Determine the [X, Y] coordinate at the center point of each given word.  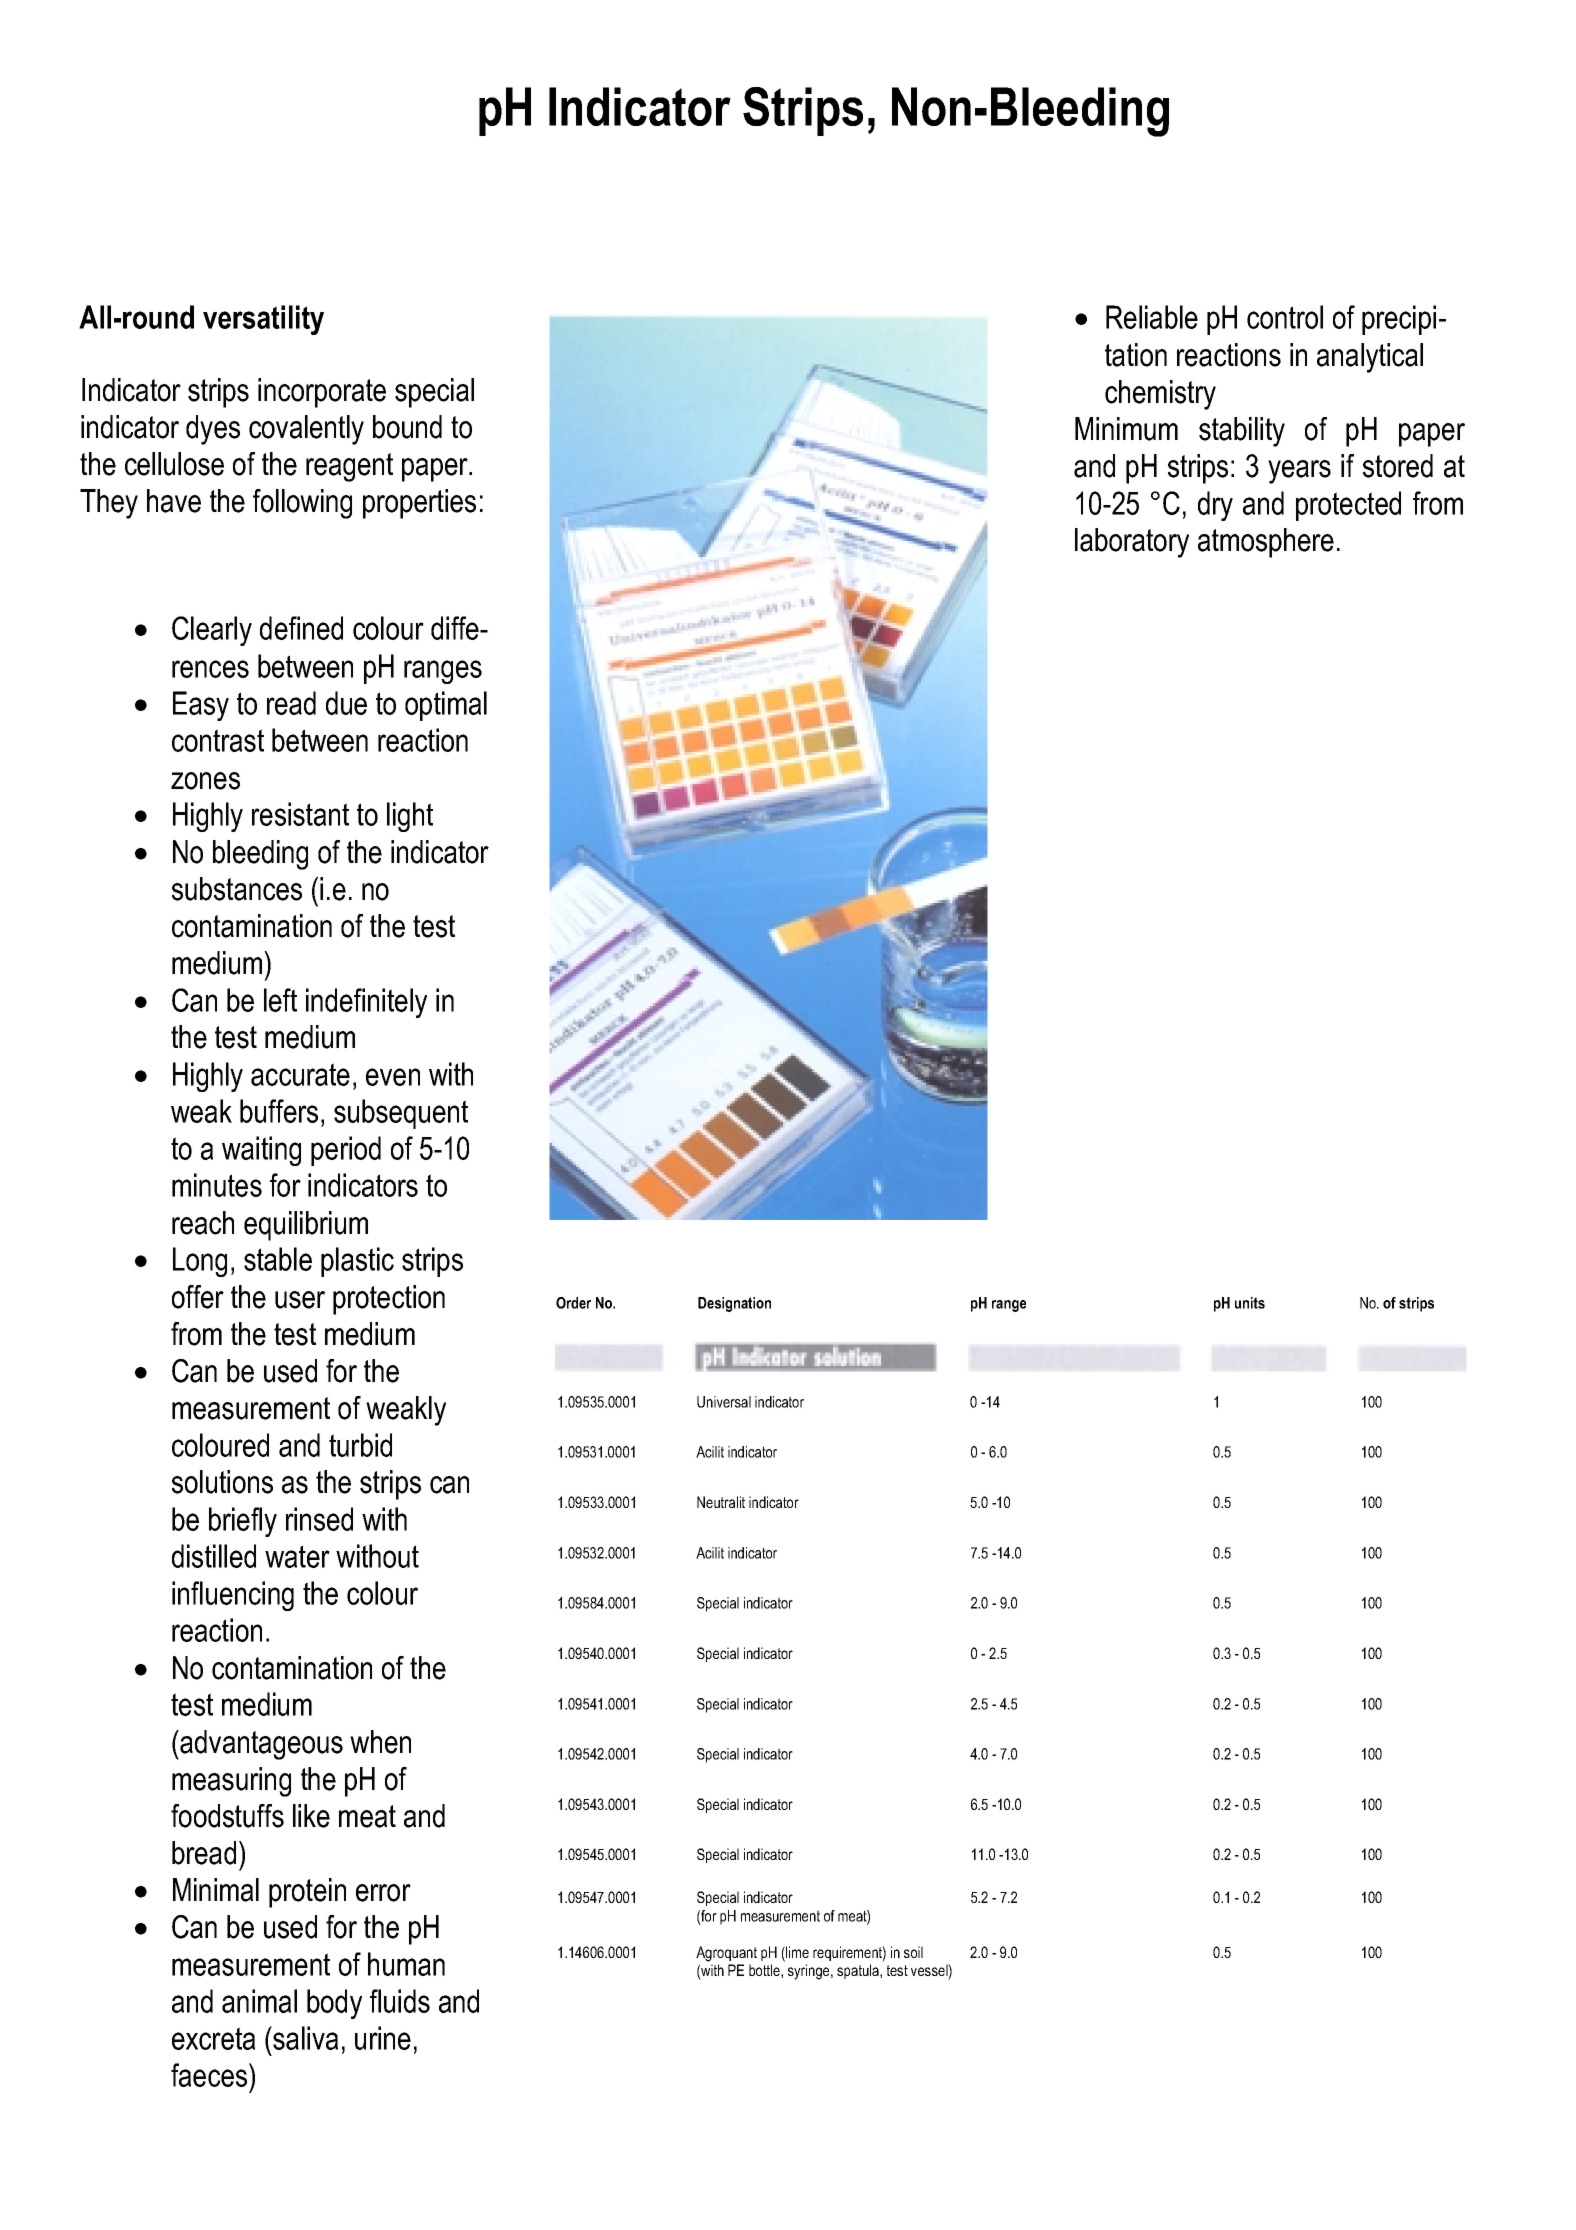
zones [205, 781]
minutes [217, 1185]
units [1250, 1303]
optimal [446, 706]
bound [407, 427]
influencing [233, 1596]
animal [259, 2001]
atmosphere [1266, 543]
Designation [734, 1304]
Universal [724, 1402]
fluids [400, 2001]
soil [913, 1952]
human [406, 1964]
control [1285, 317]
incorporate [322, 393]
